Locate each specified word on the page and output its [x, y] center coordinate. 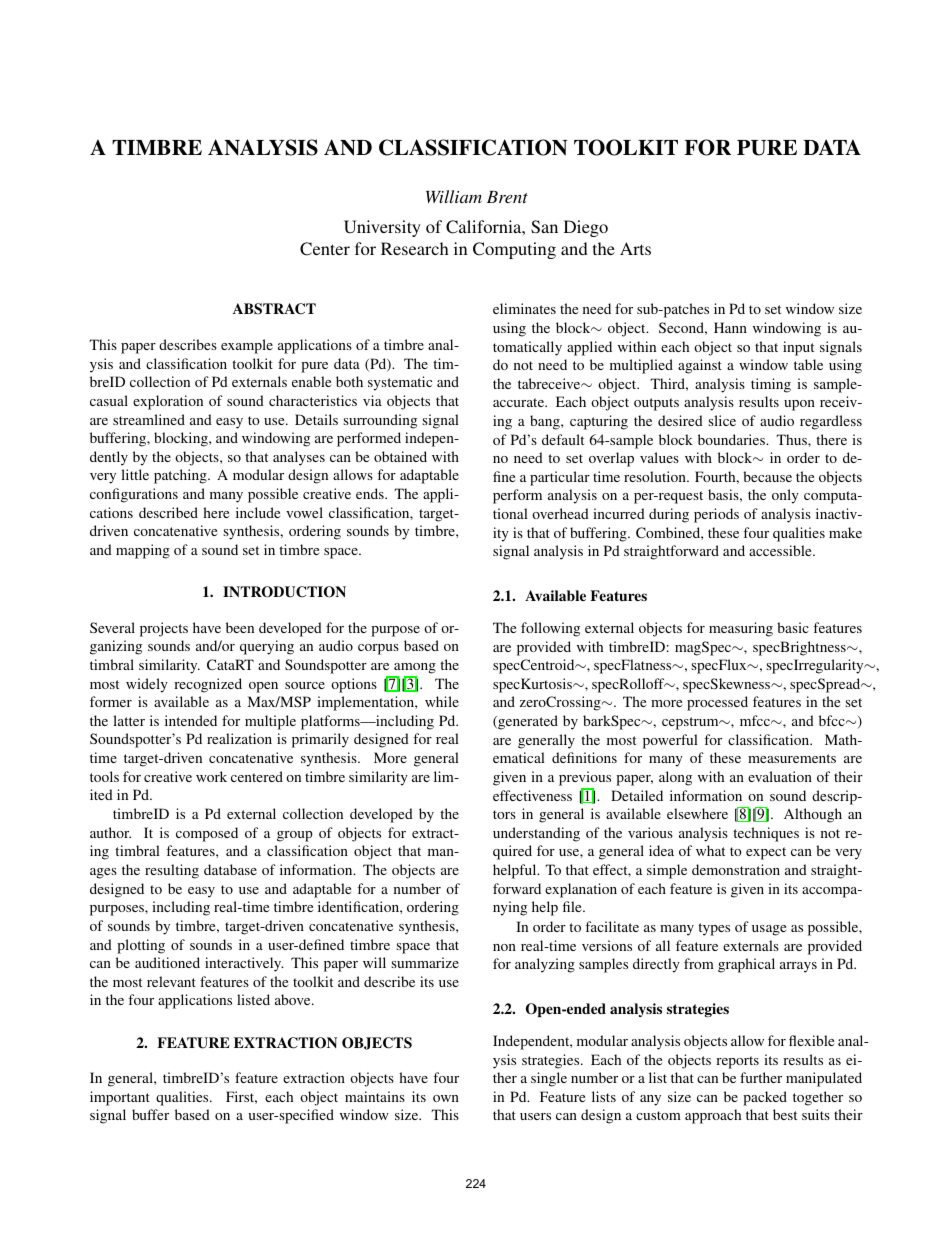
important [120, 1098]
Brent [507, 197]
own [446, 1098]
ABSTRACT [274, 309]
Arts [635, 248]
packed [765, 1098]
